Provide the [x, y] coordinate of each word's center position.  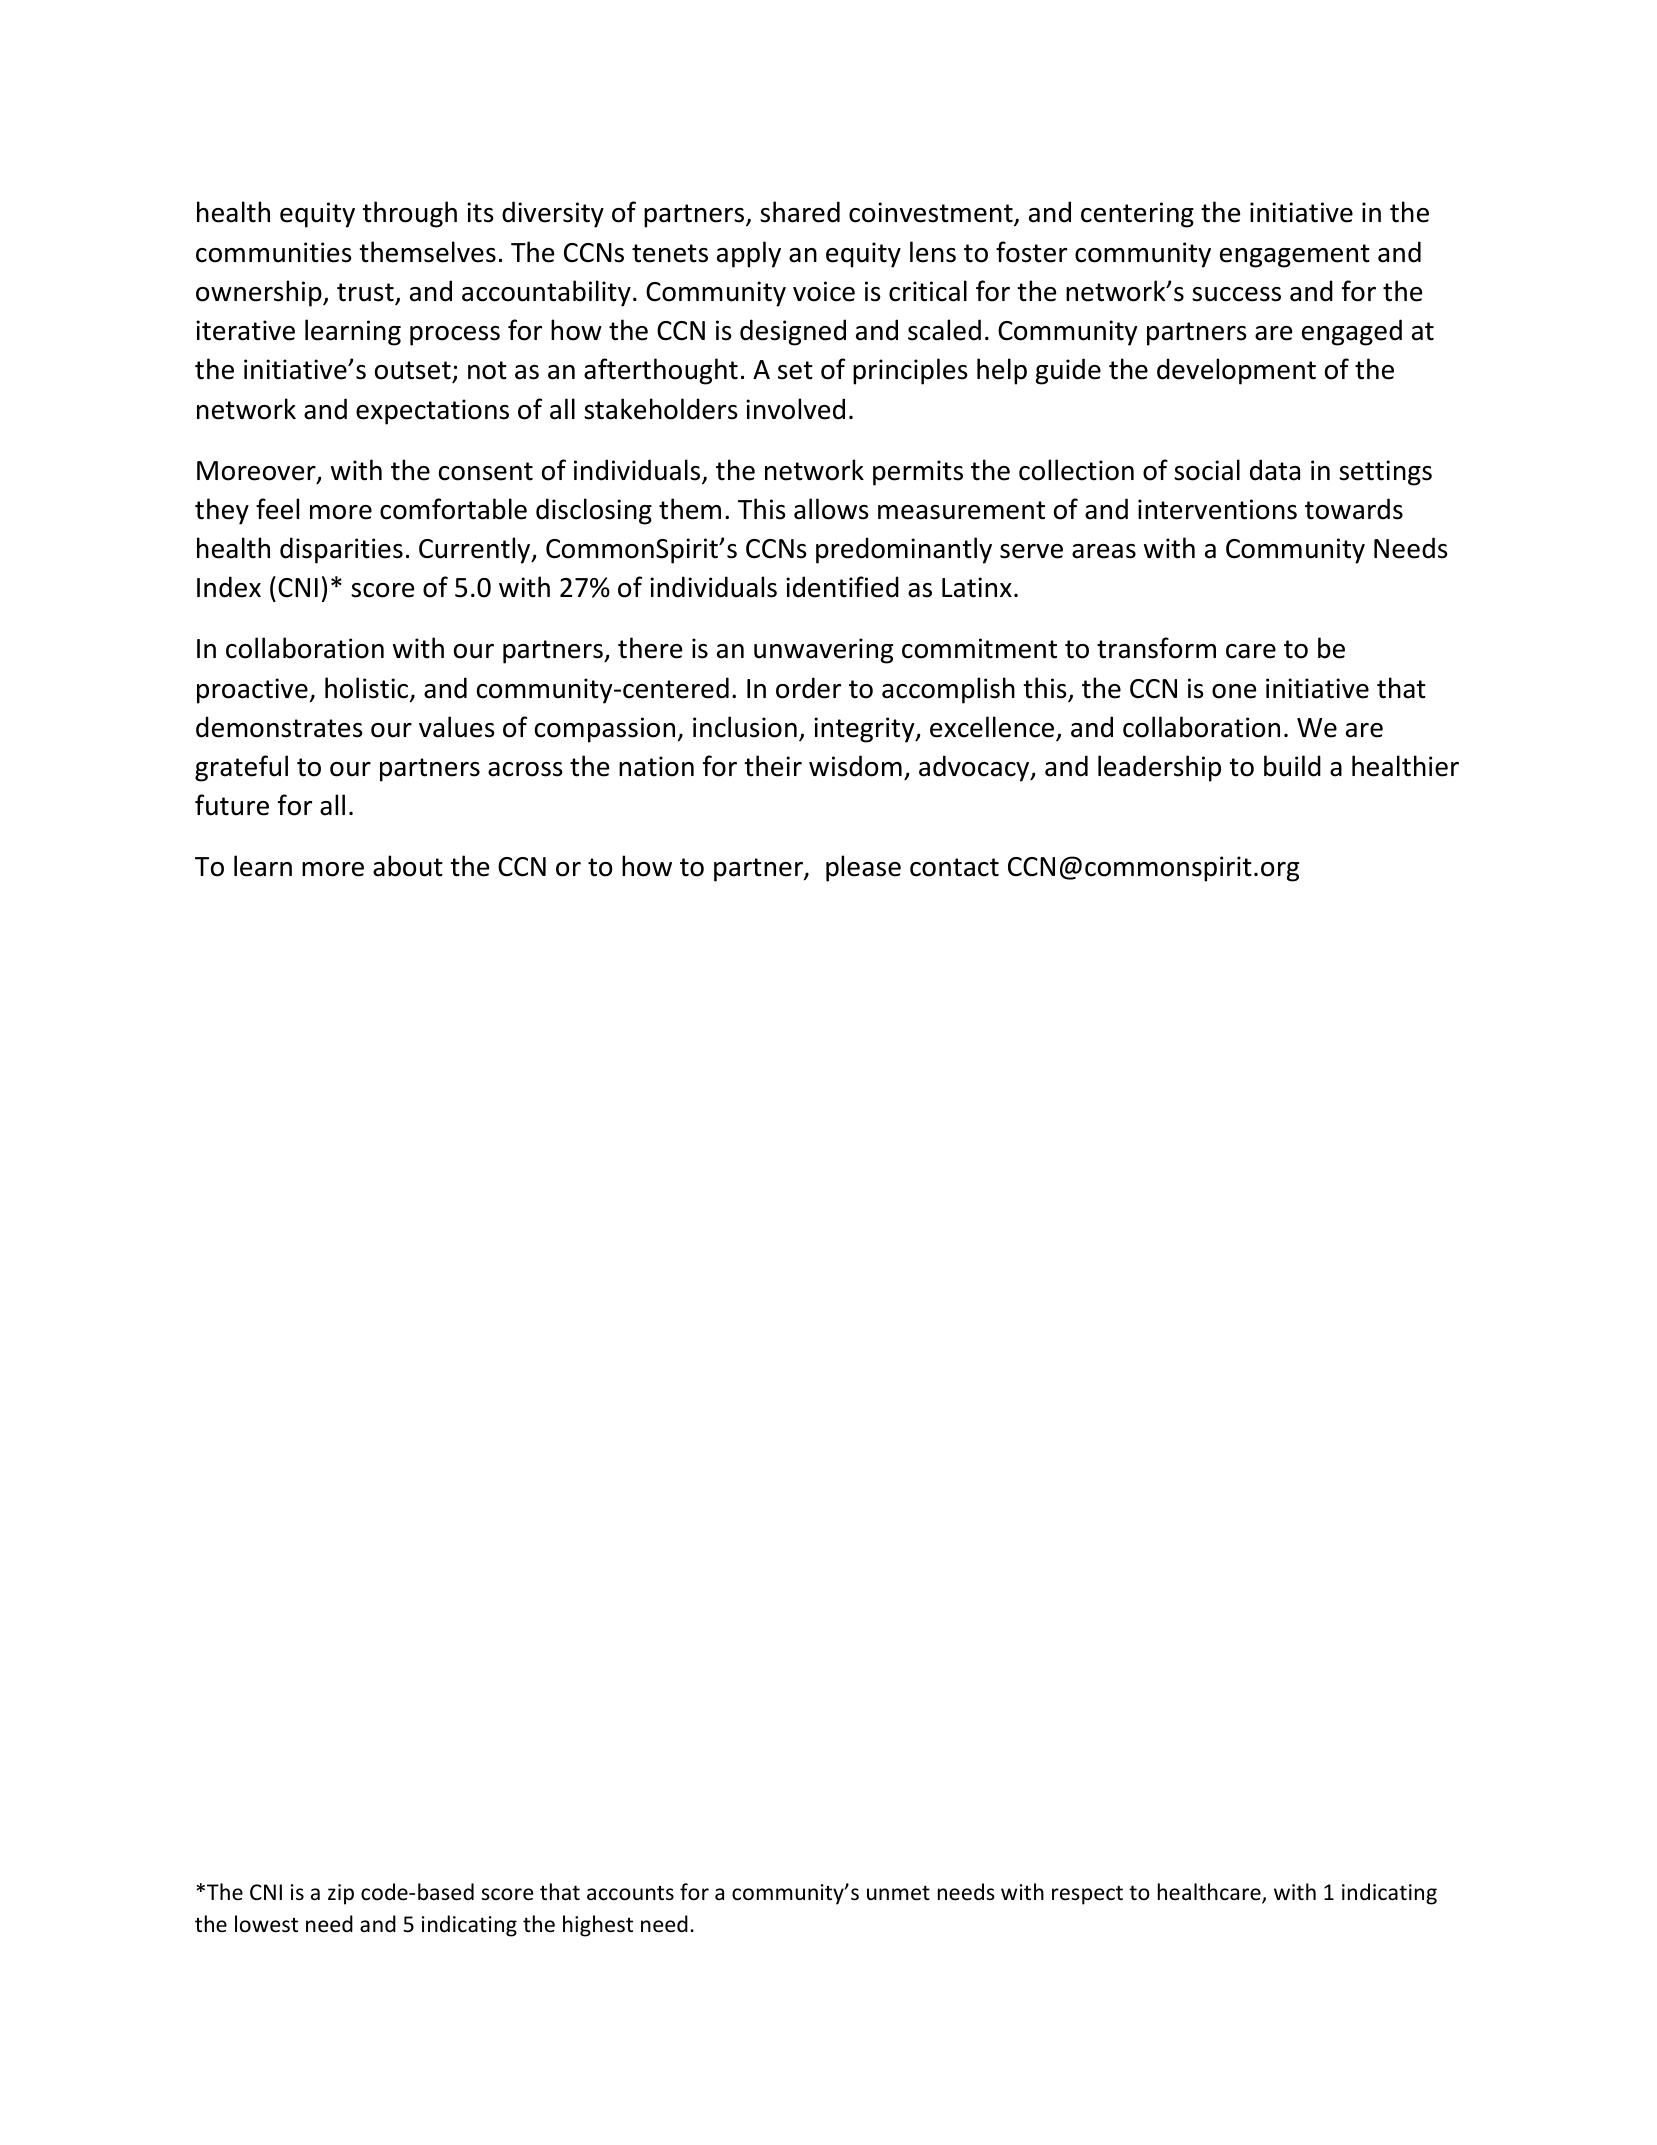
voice [824, 291]
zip [341, 1894]
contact [954, 867]
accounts [630, 1893]
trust [366, 293]
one [1234, 691]
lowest [266, 1924]
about [408, 866]
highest [598, 1926]
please [863, 868]
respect [1087, 1895]
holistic [368, 689]
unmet [898, 1893]
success [1236, 294]
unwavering [823, 651]
